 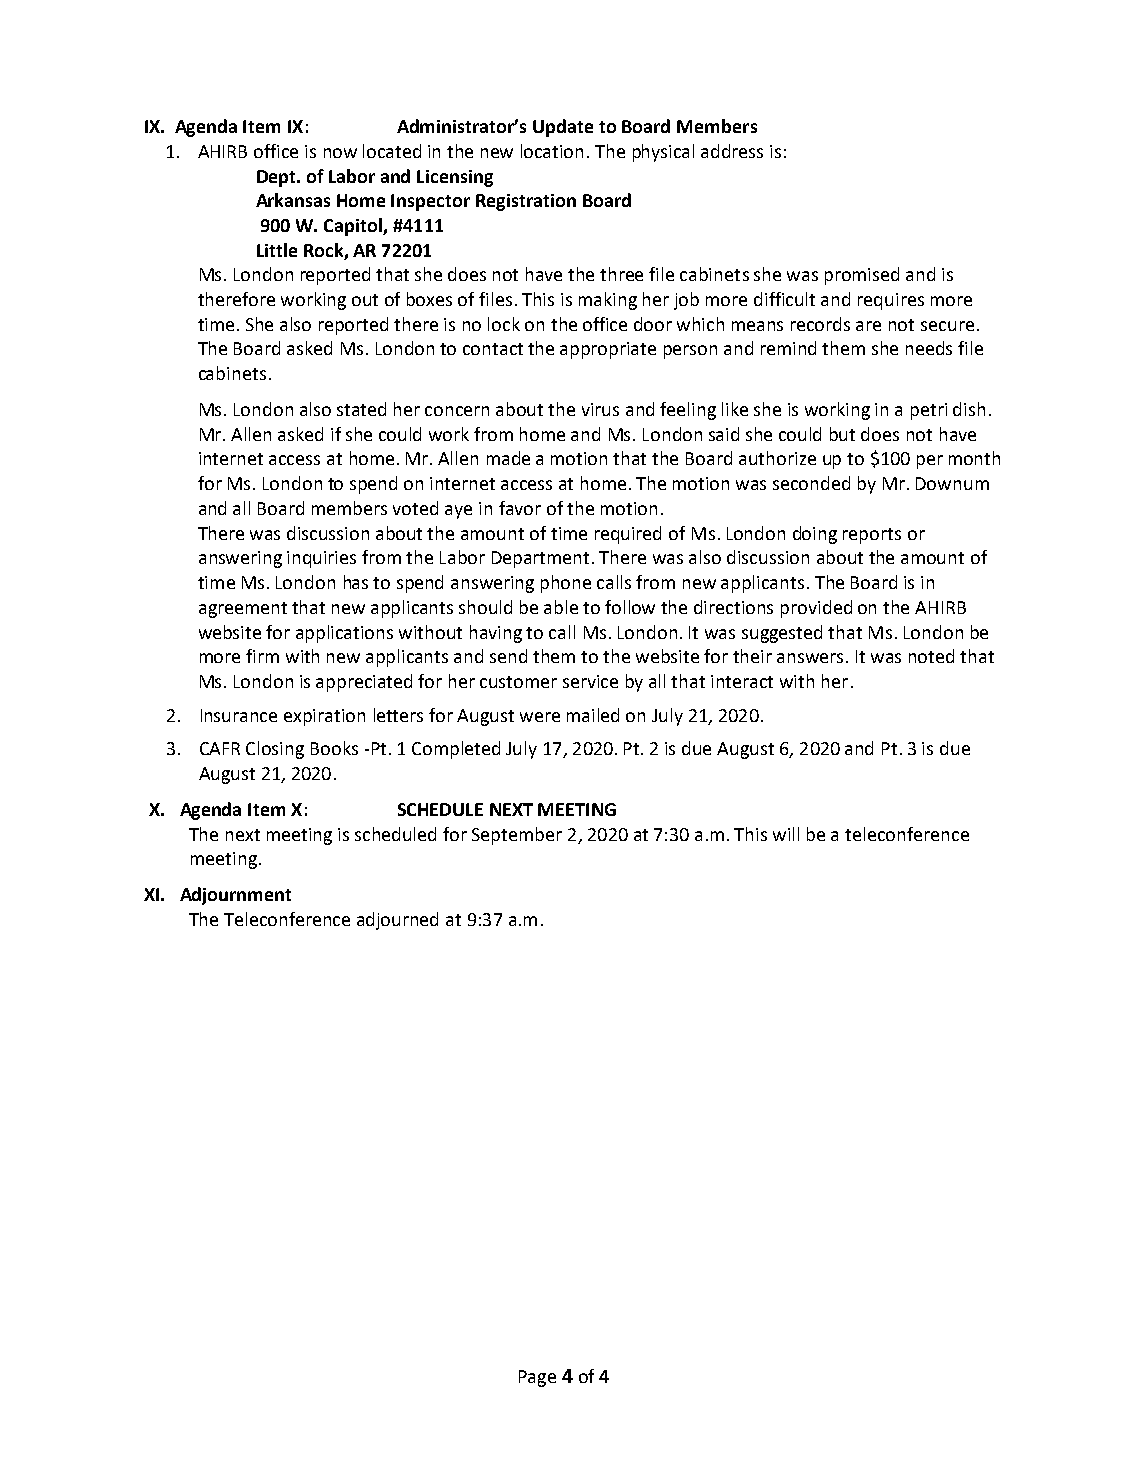 What do you see at coordinates (340, 153) in the screenshot?
I see `now` at bounding box center [340, 153].
